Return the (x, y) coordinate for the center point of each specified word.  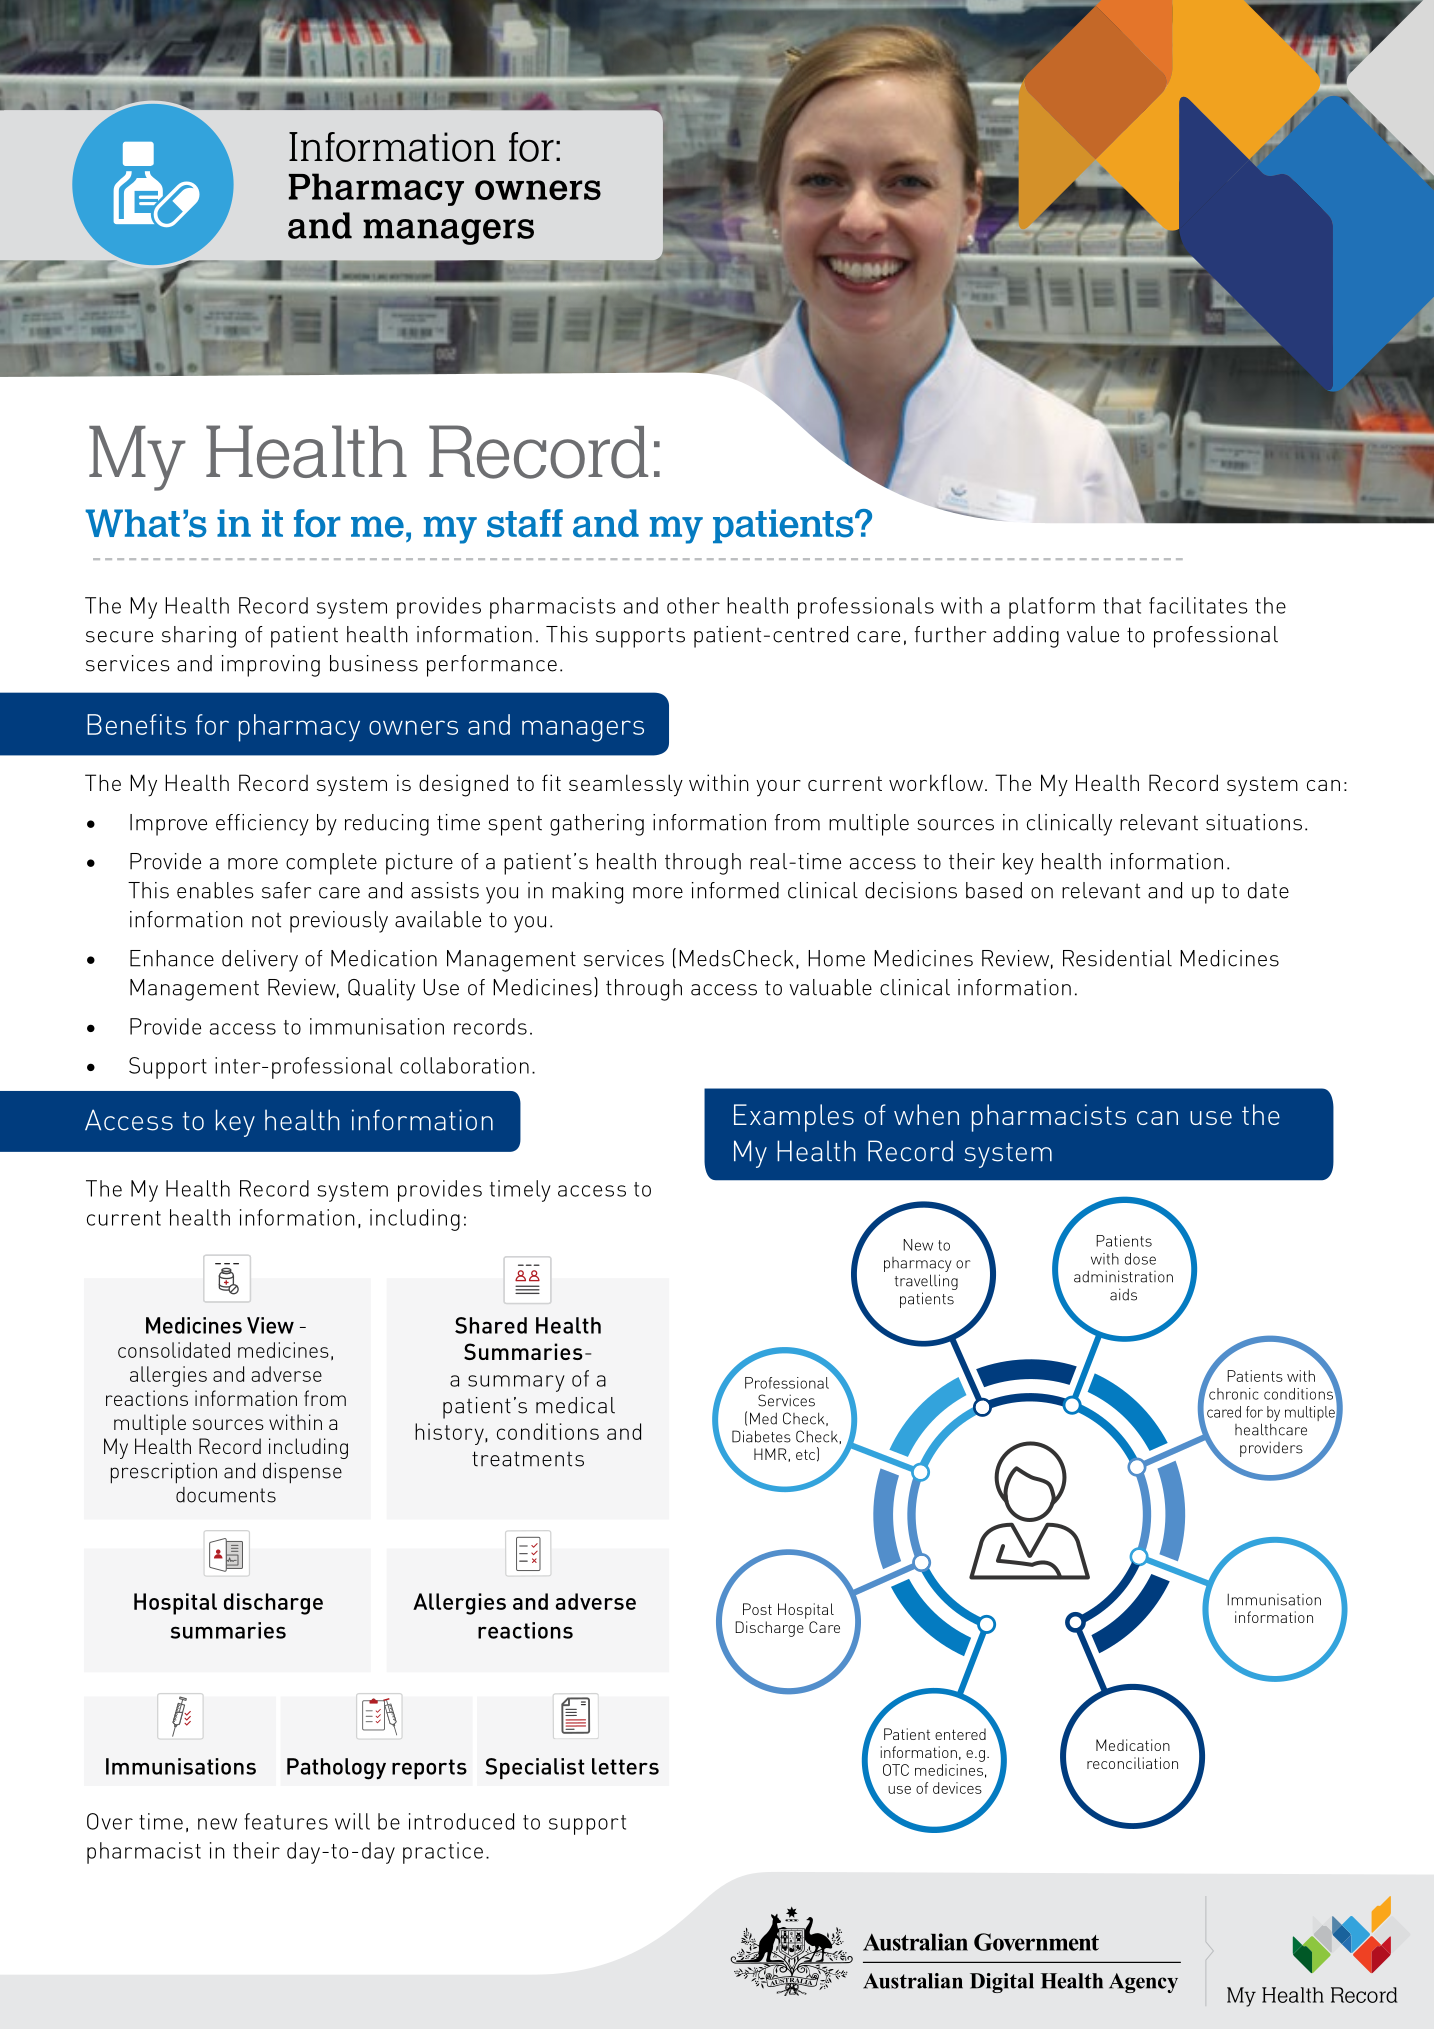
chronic (1234, 1394)
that (1122, 605)
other (693, 605)
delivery (260, 961)
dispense (302, 1473)
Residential (1117, 958)
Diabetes (761, 1436)
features (286, 1821)
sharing (199, 637)
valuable (830, 987)
